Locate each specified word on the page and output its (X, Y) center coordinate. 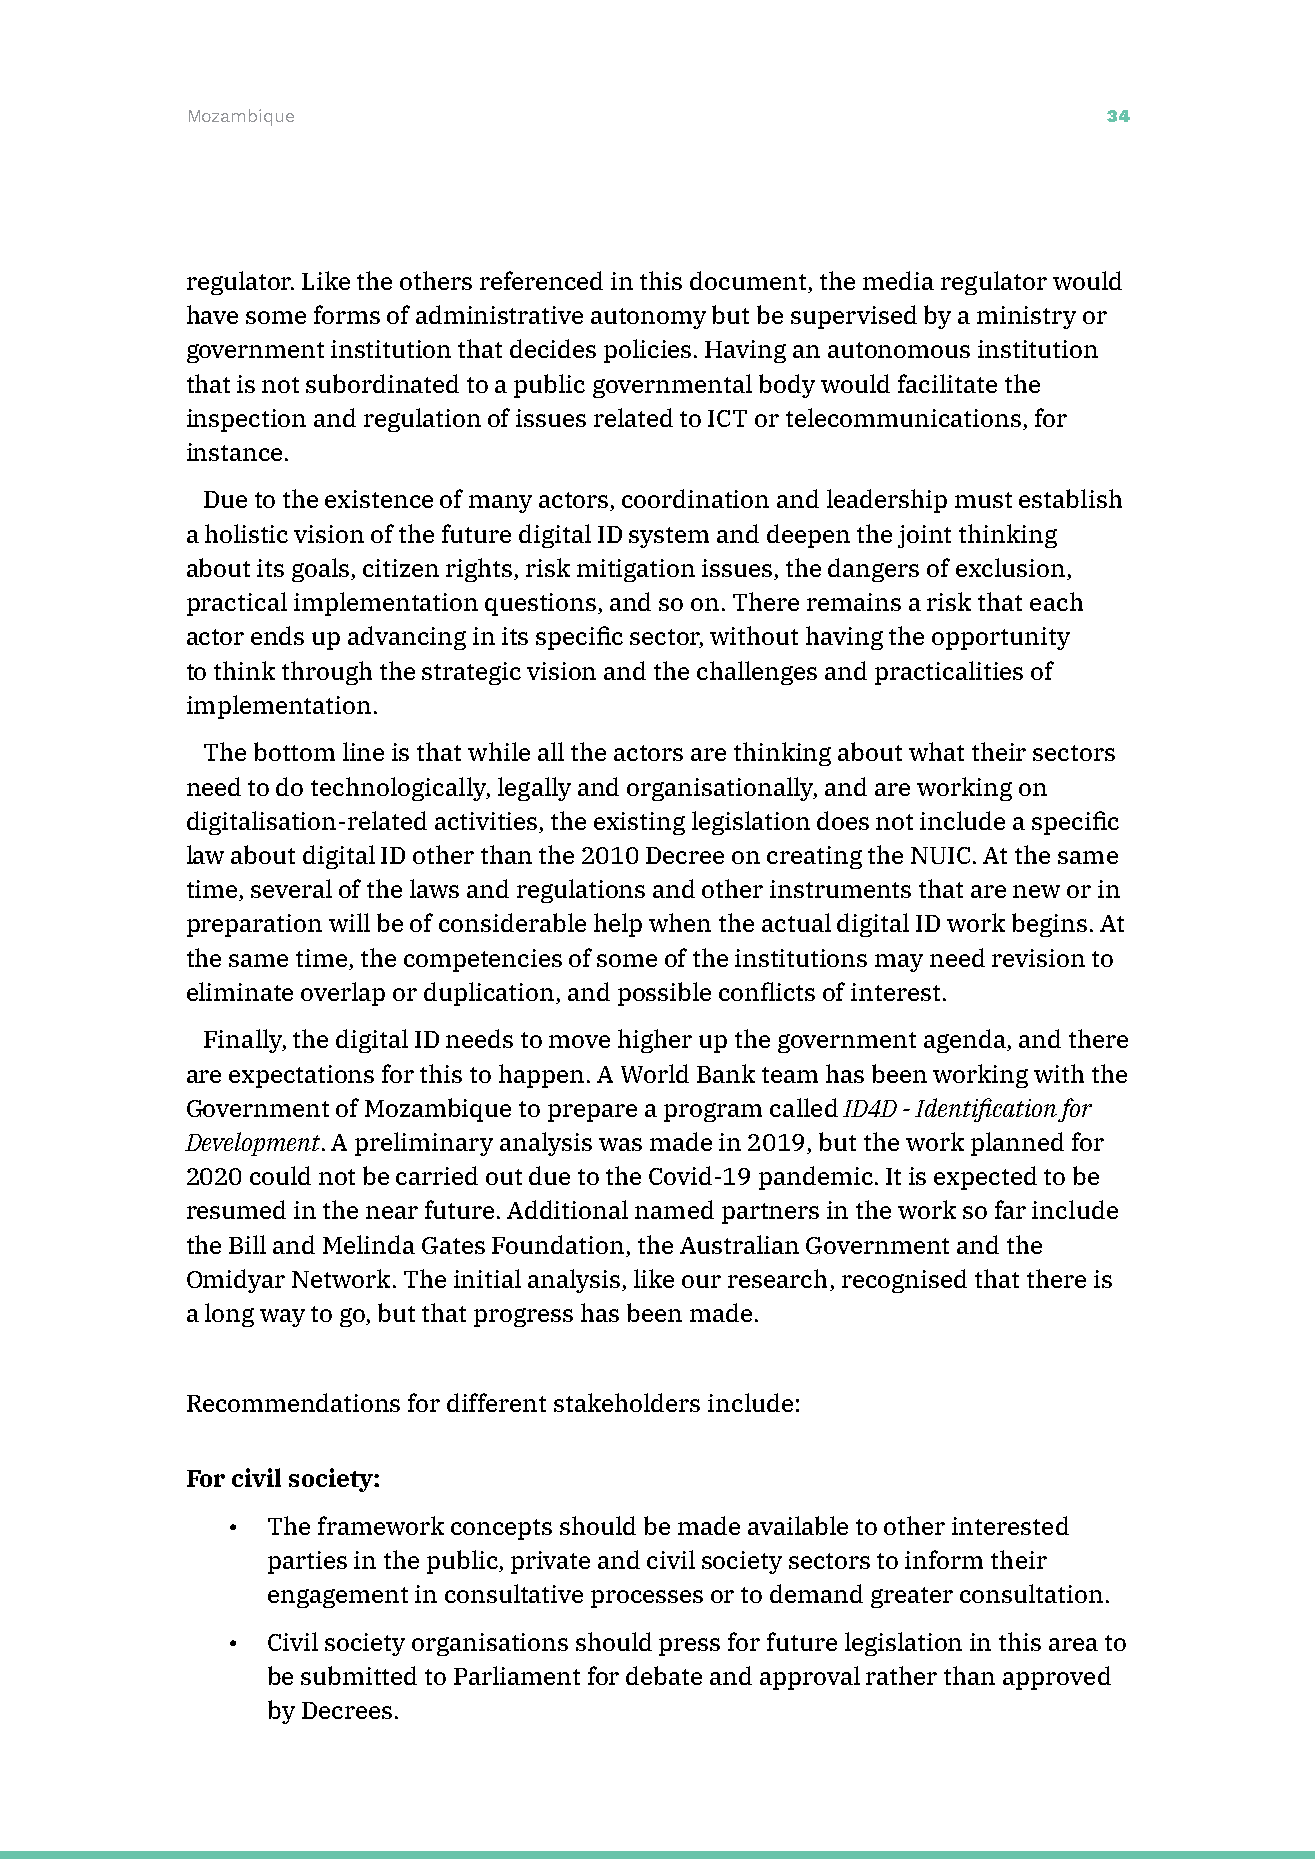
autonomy (648, 318)
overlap (343, 994)
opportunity (1001, 638)
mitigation (636, 570)
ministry (1026, 317)
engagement (338, 1597)
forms (347, 314)
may (899, 963)
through (327, 673)
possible (664, 994)
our (701, 1281)
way (282, 1318)
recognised (904, 1281)
